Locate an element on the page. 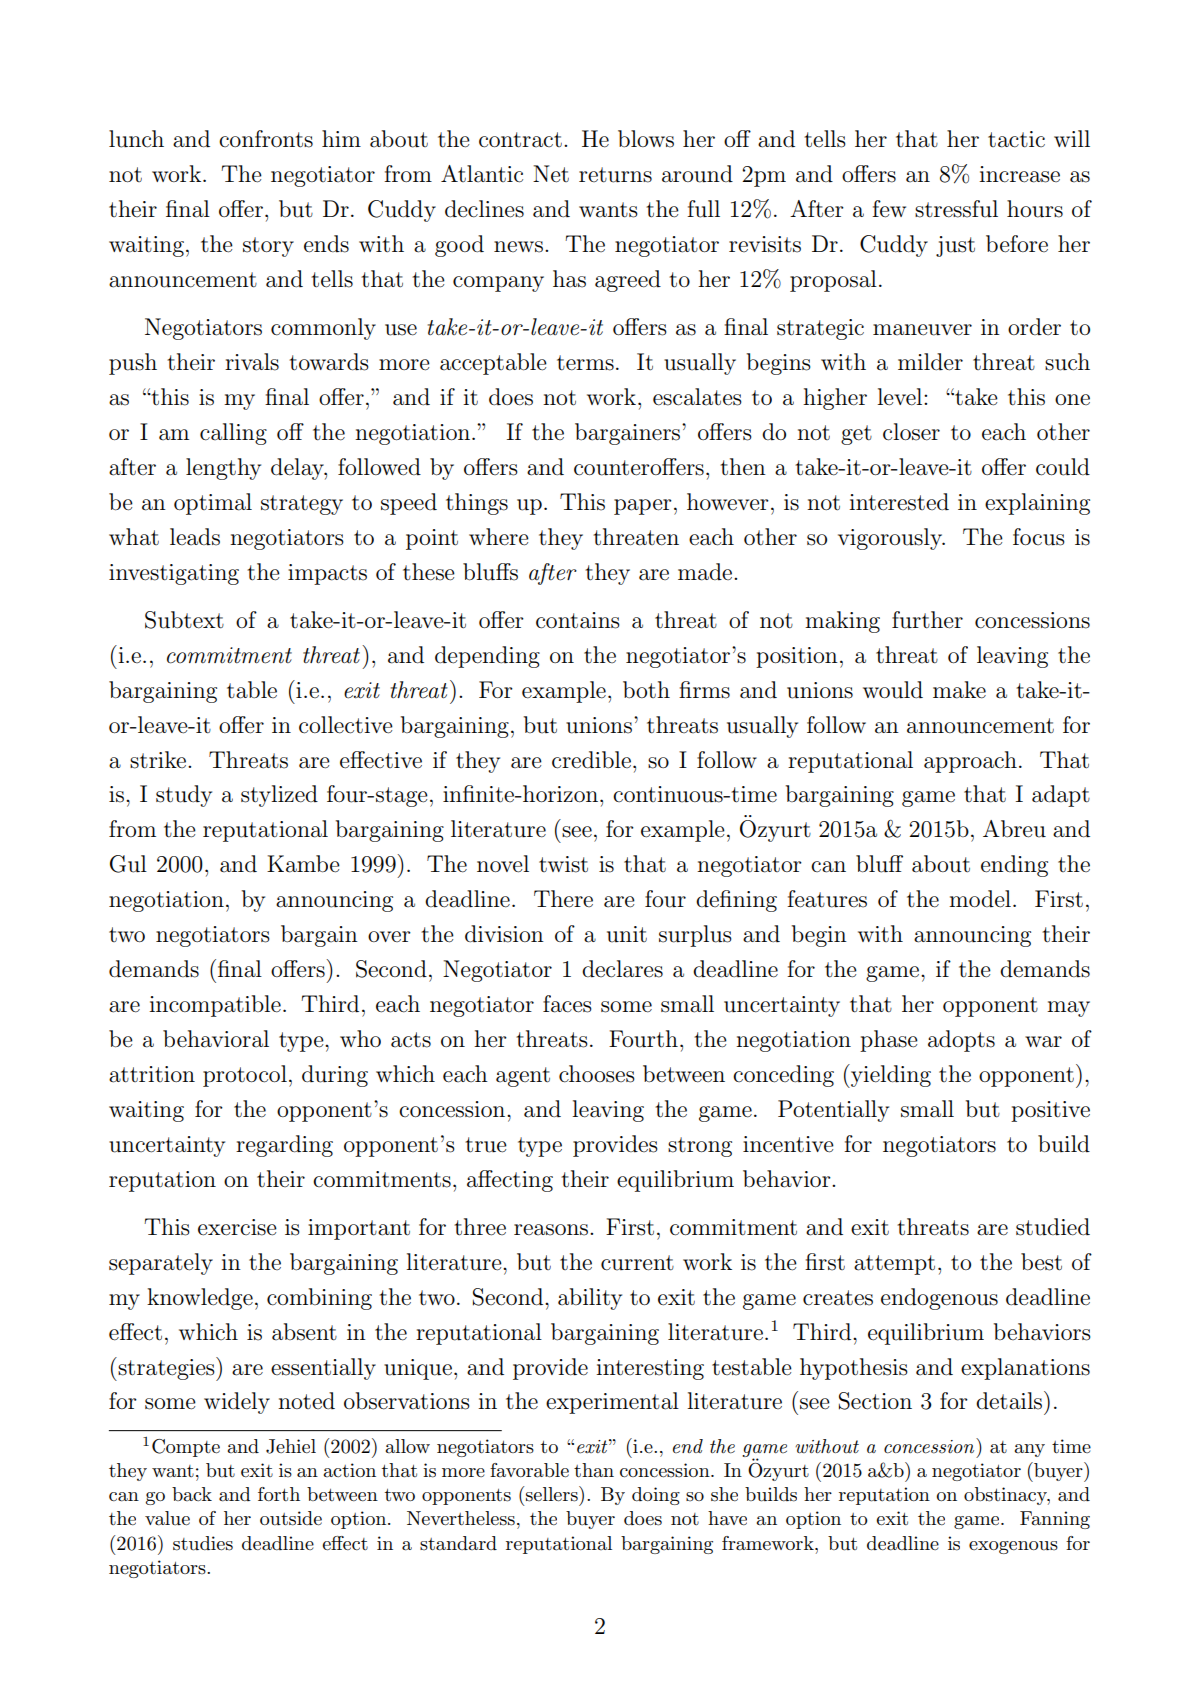  returns is located at coordinates (615, 175).
